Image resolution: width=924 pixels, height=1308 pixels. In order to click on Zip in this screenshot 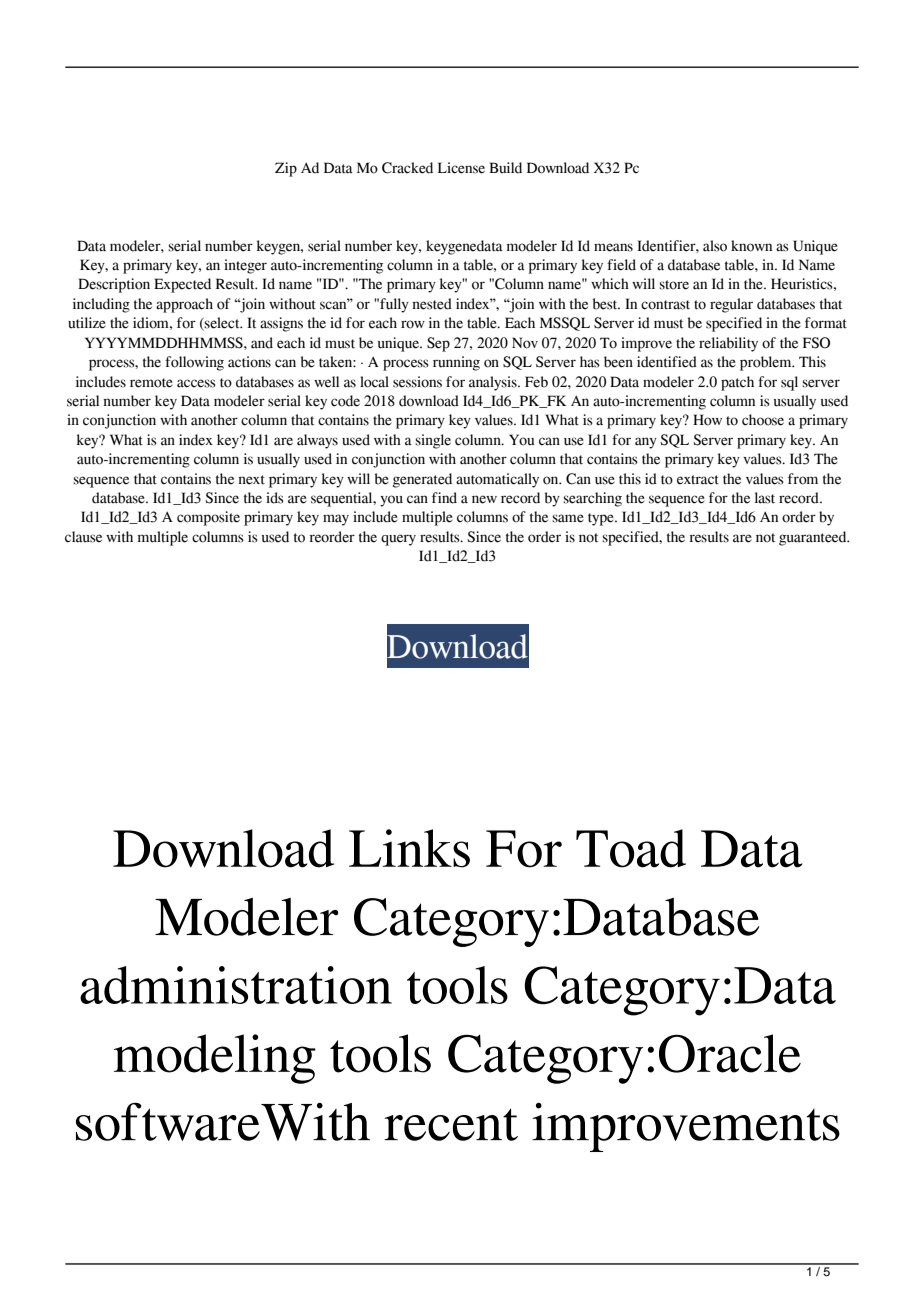, I will do `click(286, 169)`.
